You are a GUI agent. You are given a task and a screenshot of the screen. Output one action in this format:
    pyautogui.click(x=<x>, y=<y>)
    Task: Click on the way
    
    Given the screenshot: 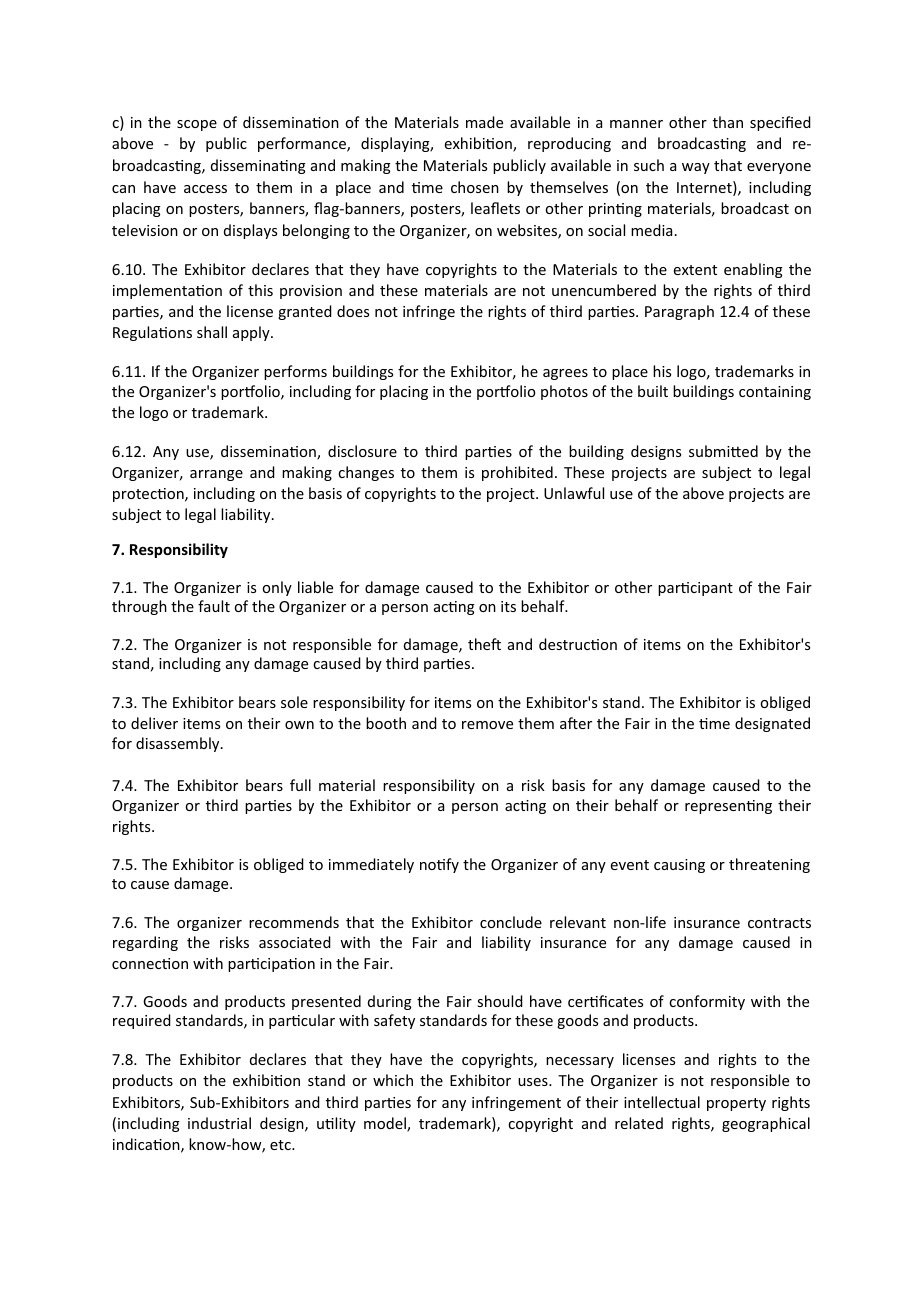 What is the action you would take?
    pyautogui.click(x=696, y=168)
